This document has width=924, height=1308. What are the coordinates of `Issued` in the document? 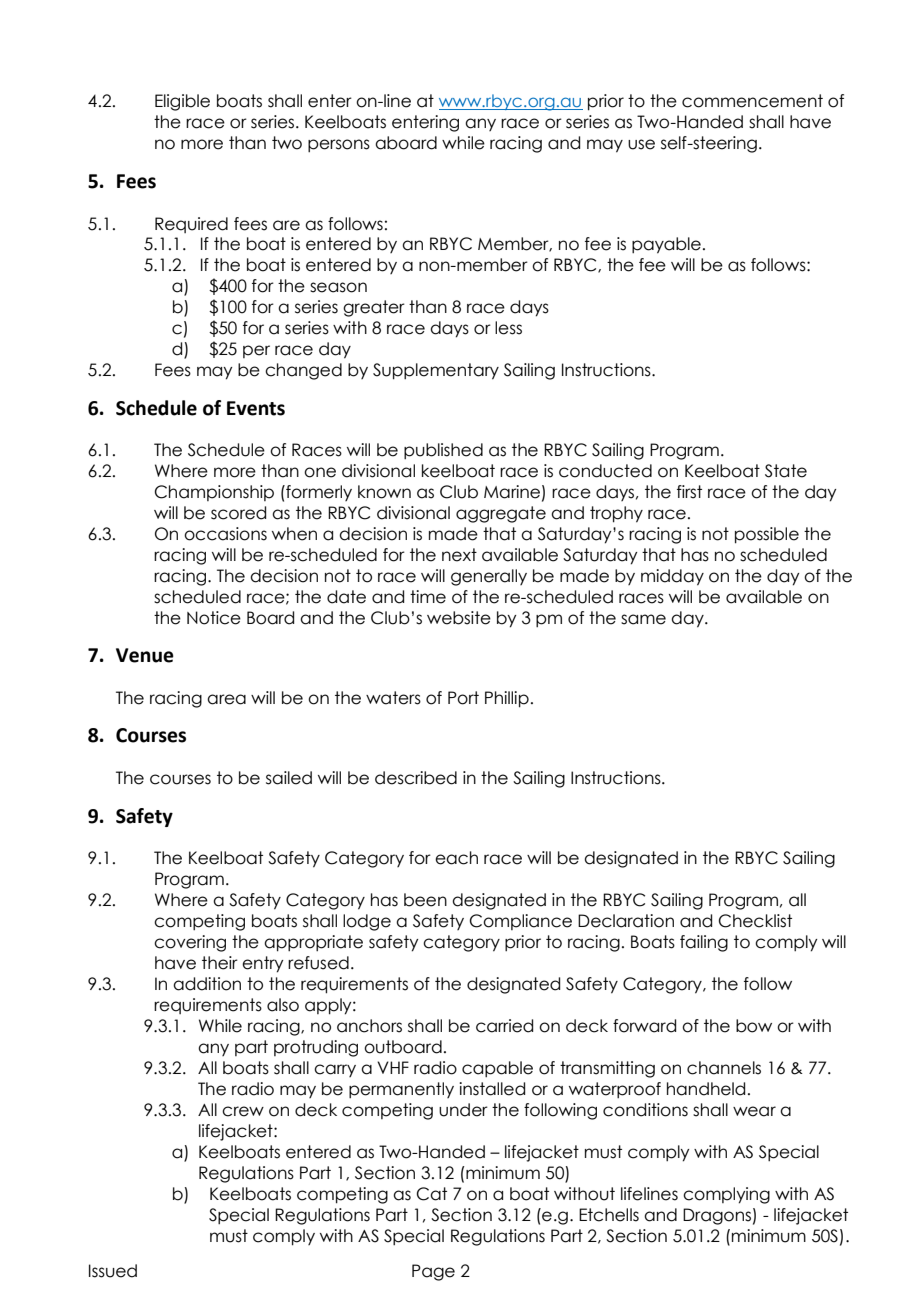 It's located at (113, 1271).
